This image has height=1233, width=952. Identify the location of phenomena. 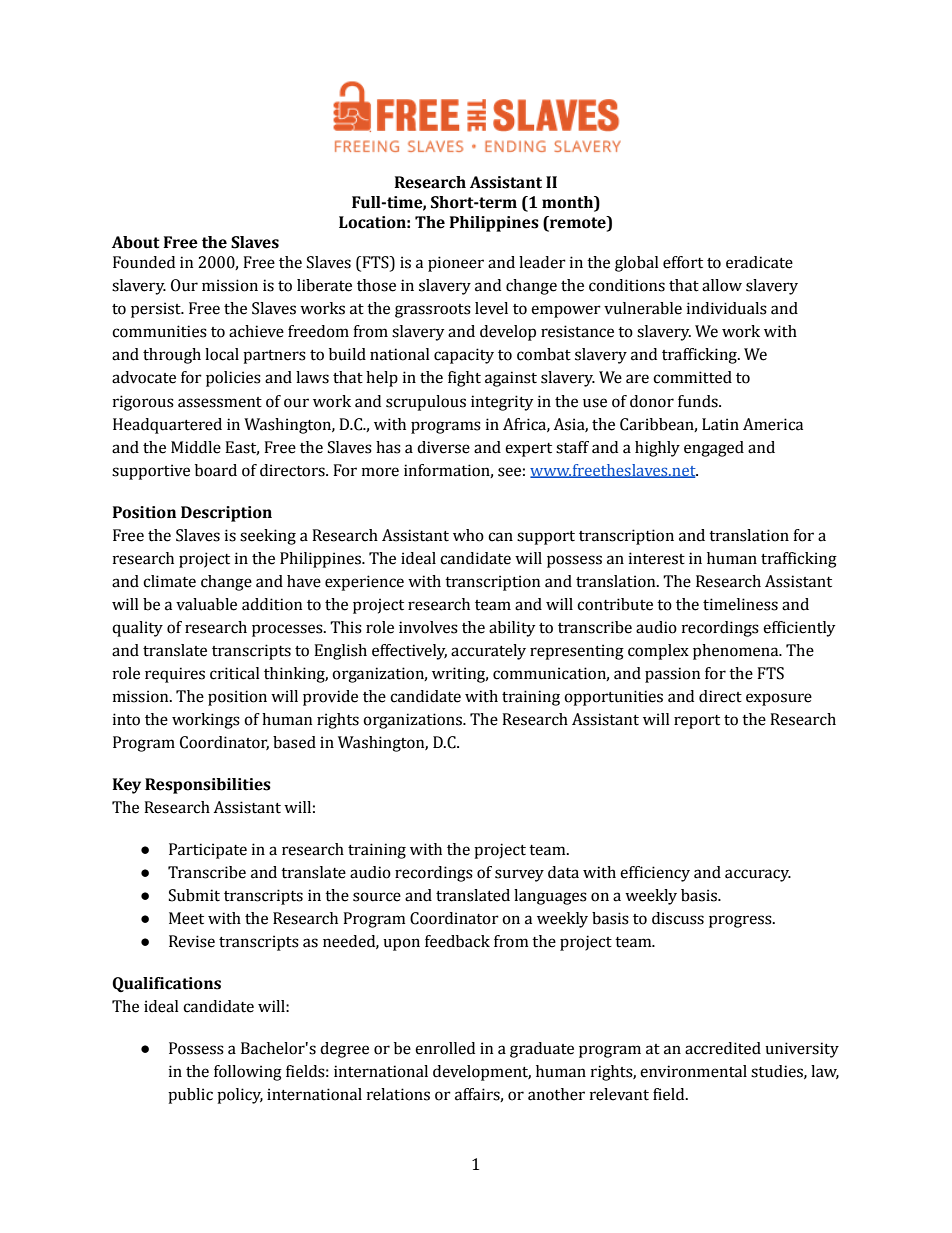
(737, 652).
